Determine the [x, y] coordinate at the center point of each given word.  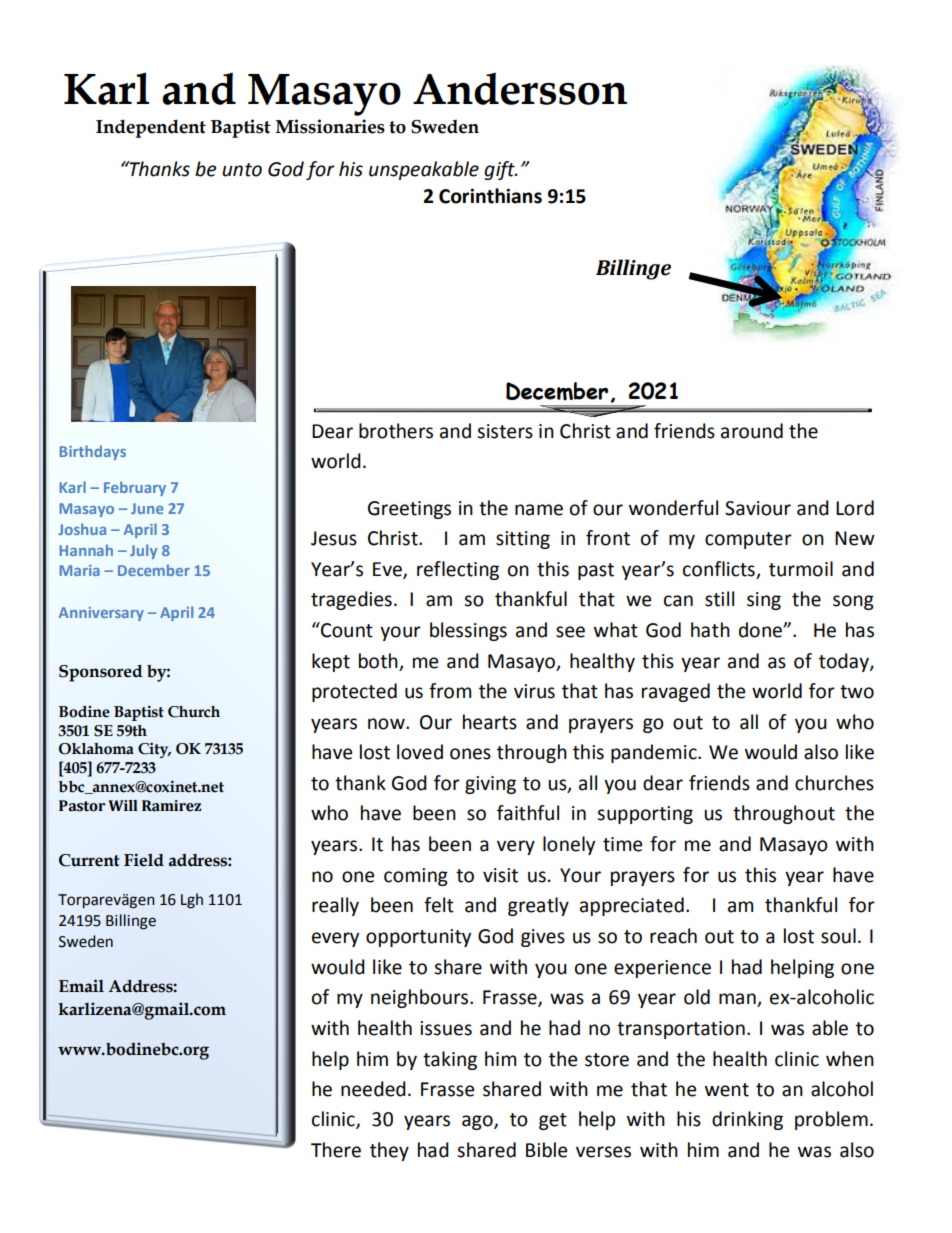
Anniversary [101, 614]
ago [478, 1122]
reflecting [458, 570]
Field [144, 860]
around [752, 431]
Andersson [520, 88]
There [336, 1150]
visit [500, 875]
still [719, 599]
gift [500, 170]
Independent [151, 128]
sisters [505, 431]
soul [838, 936]
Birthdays [92, 452]
